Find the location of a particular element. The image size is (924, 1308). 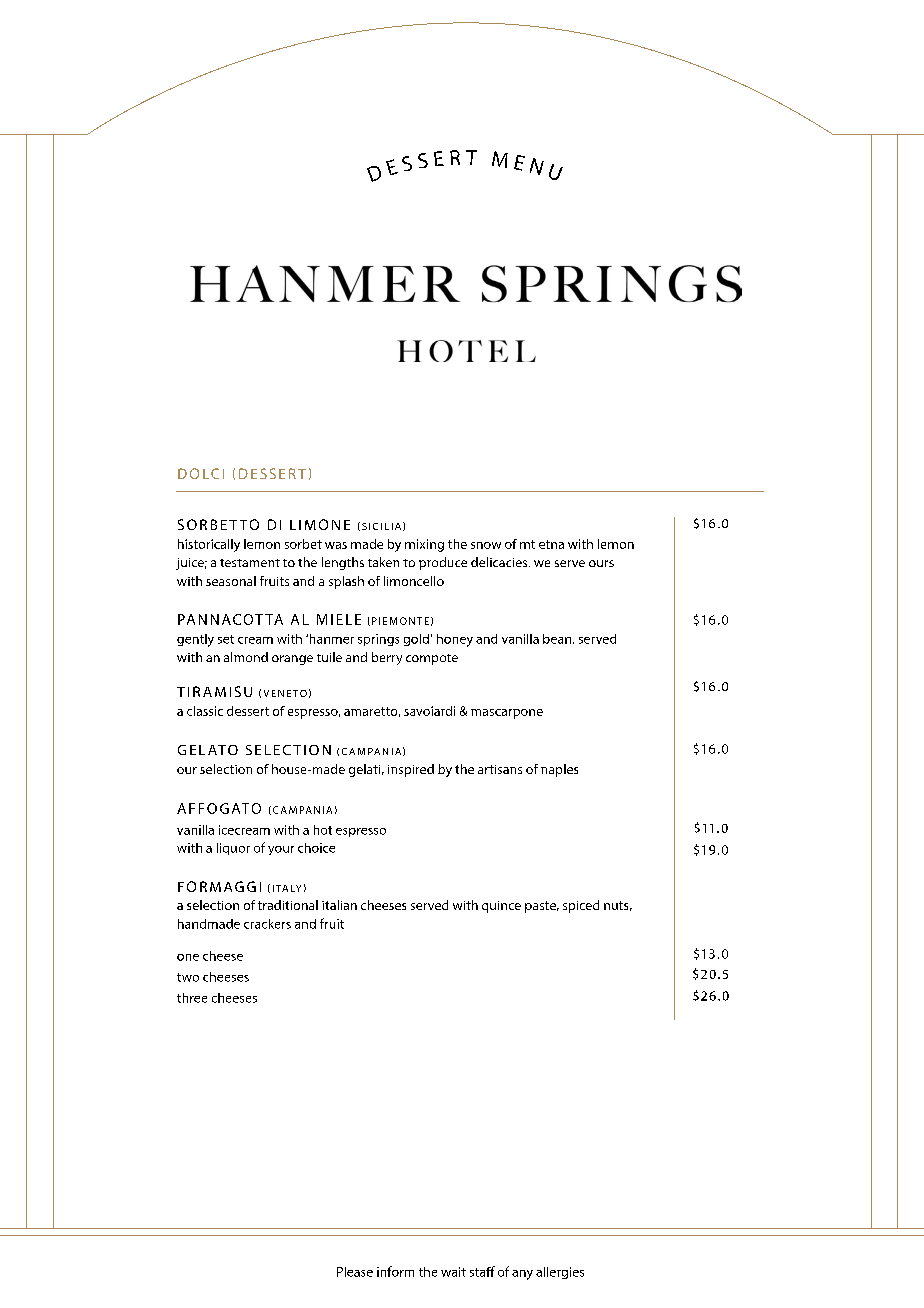

etna is located at coordinates (551, 544).
